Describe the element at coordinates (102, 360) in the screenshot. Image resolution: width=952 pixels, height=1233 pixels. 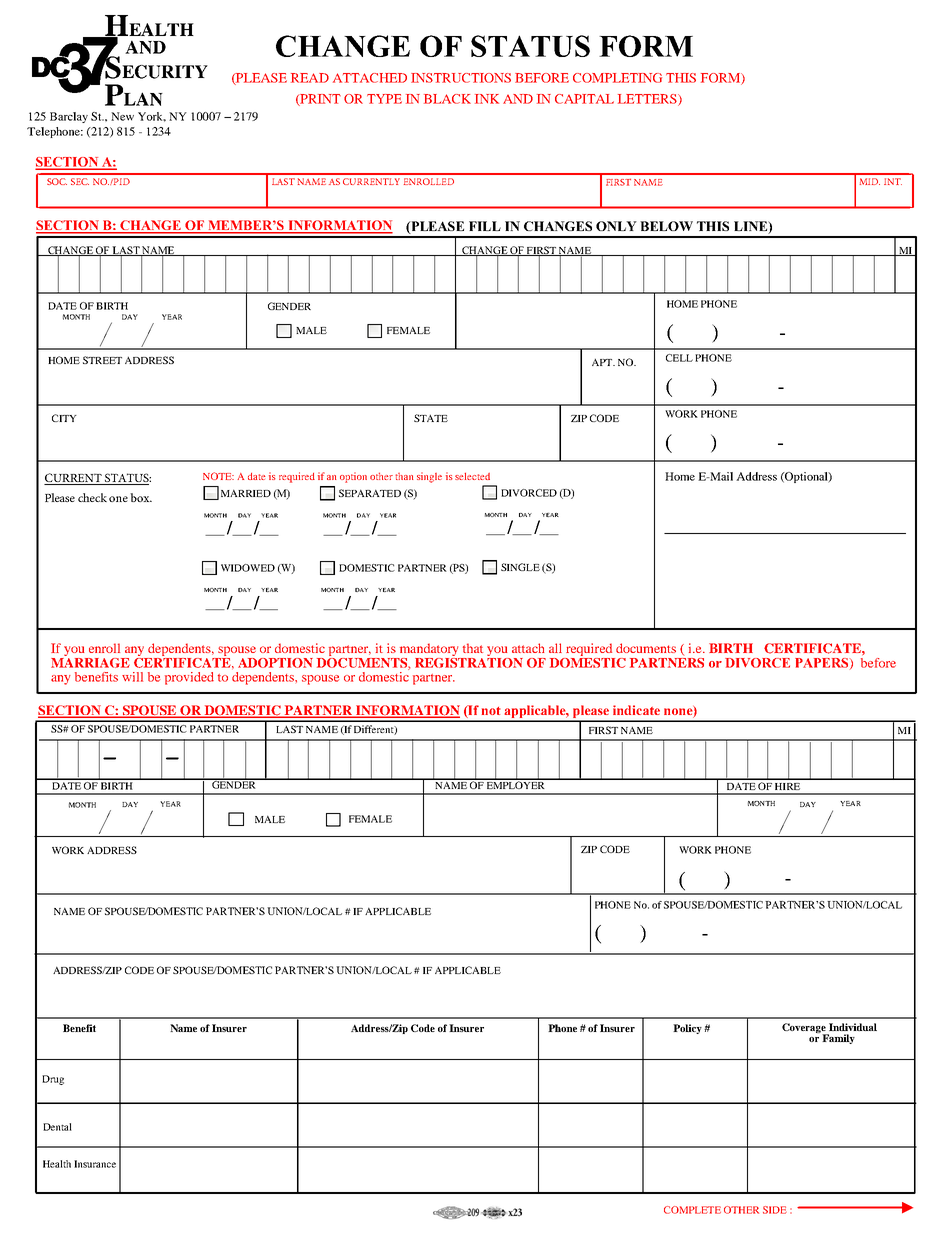
I see `STREET` at that location.
